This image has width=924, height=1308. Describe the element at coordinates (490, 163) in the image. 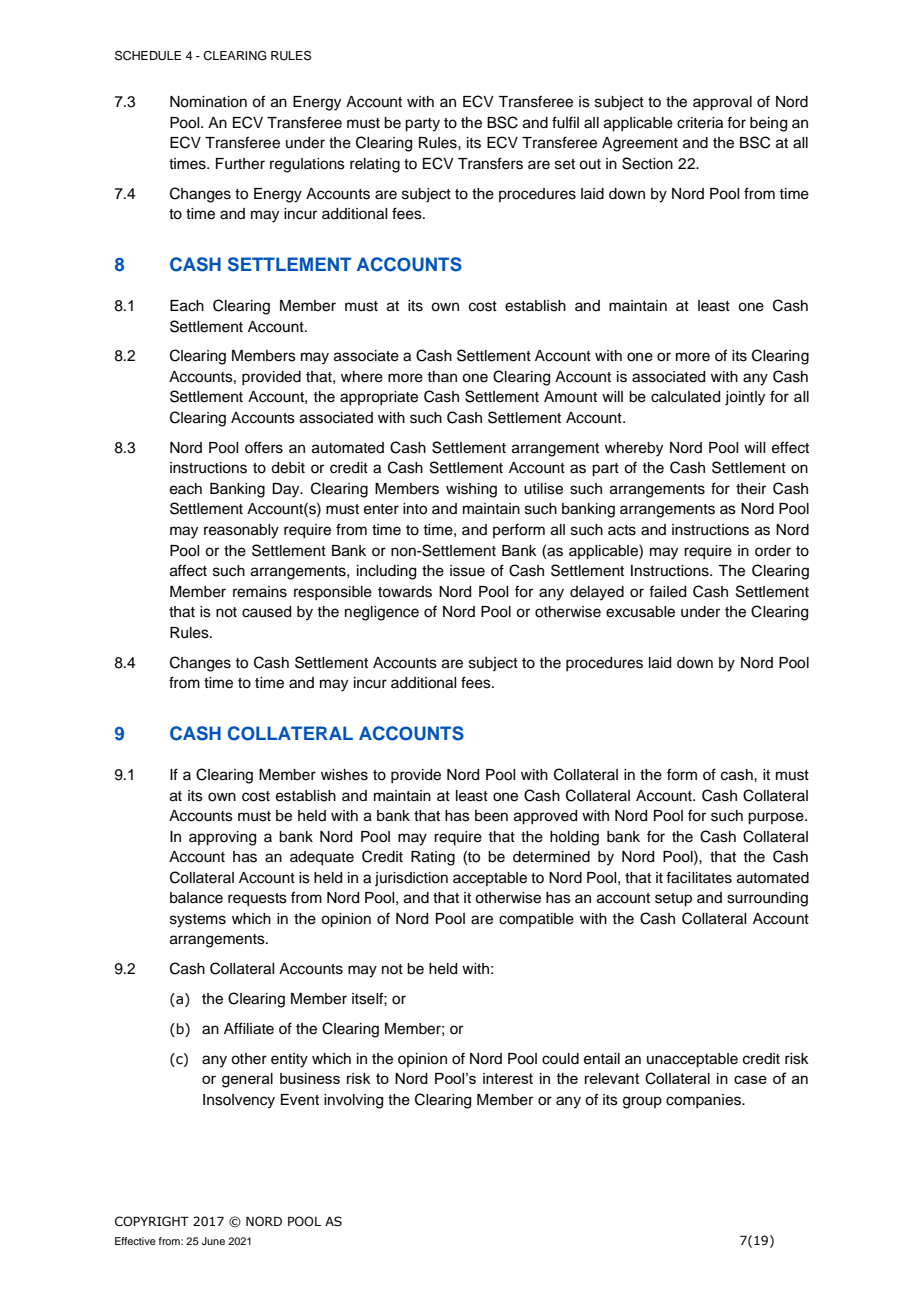

I see `Transfers` at that location.
